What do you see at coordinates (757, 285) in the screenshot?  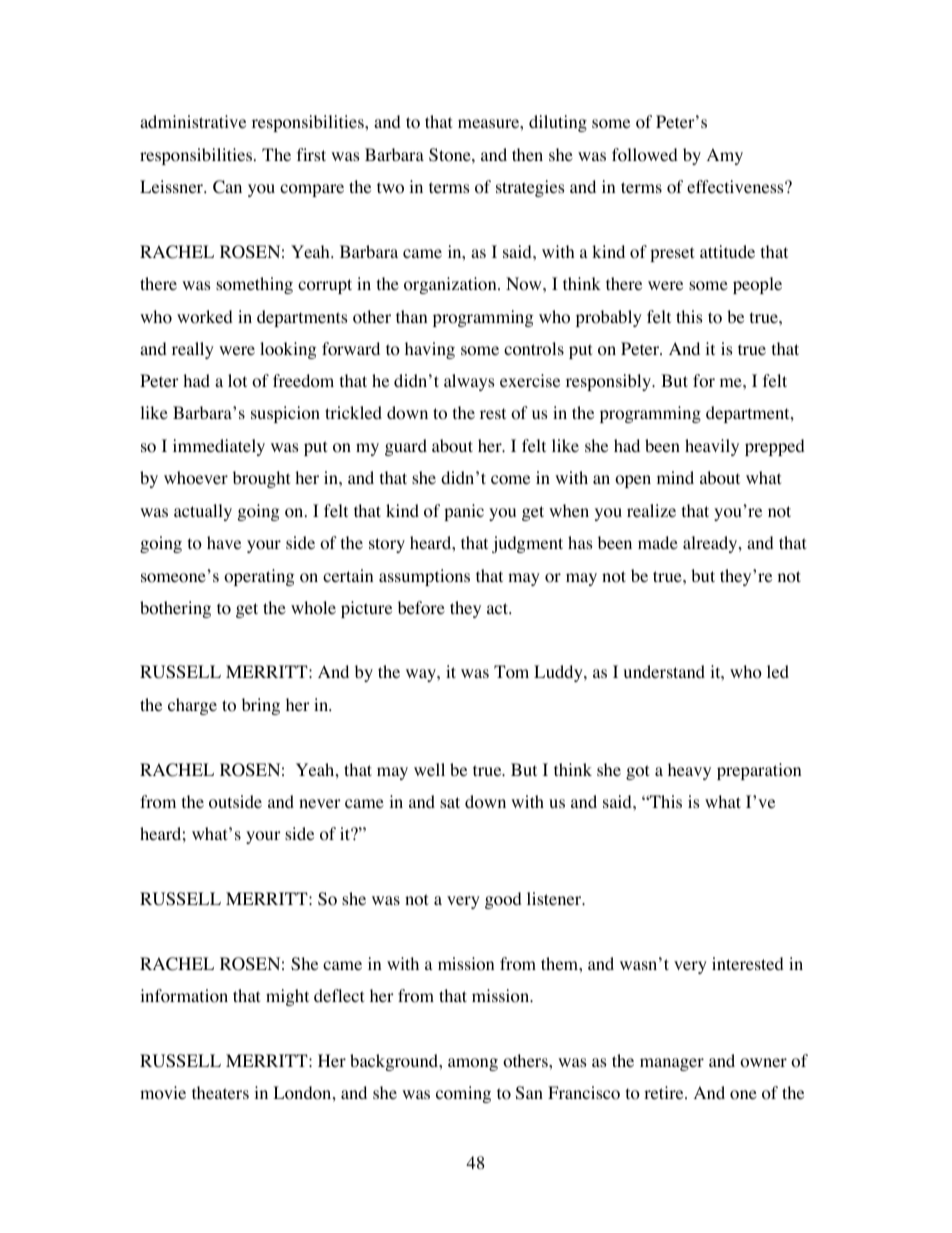 I see `people` at bounding box center [757, 285].
